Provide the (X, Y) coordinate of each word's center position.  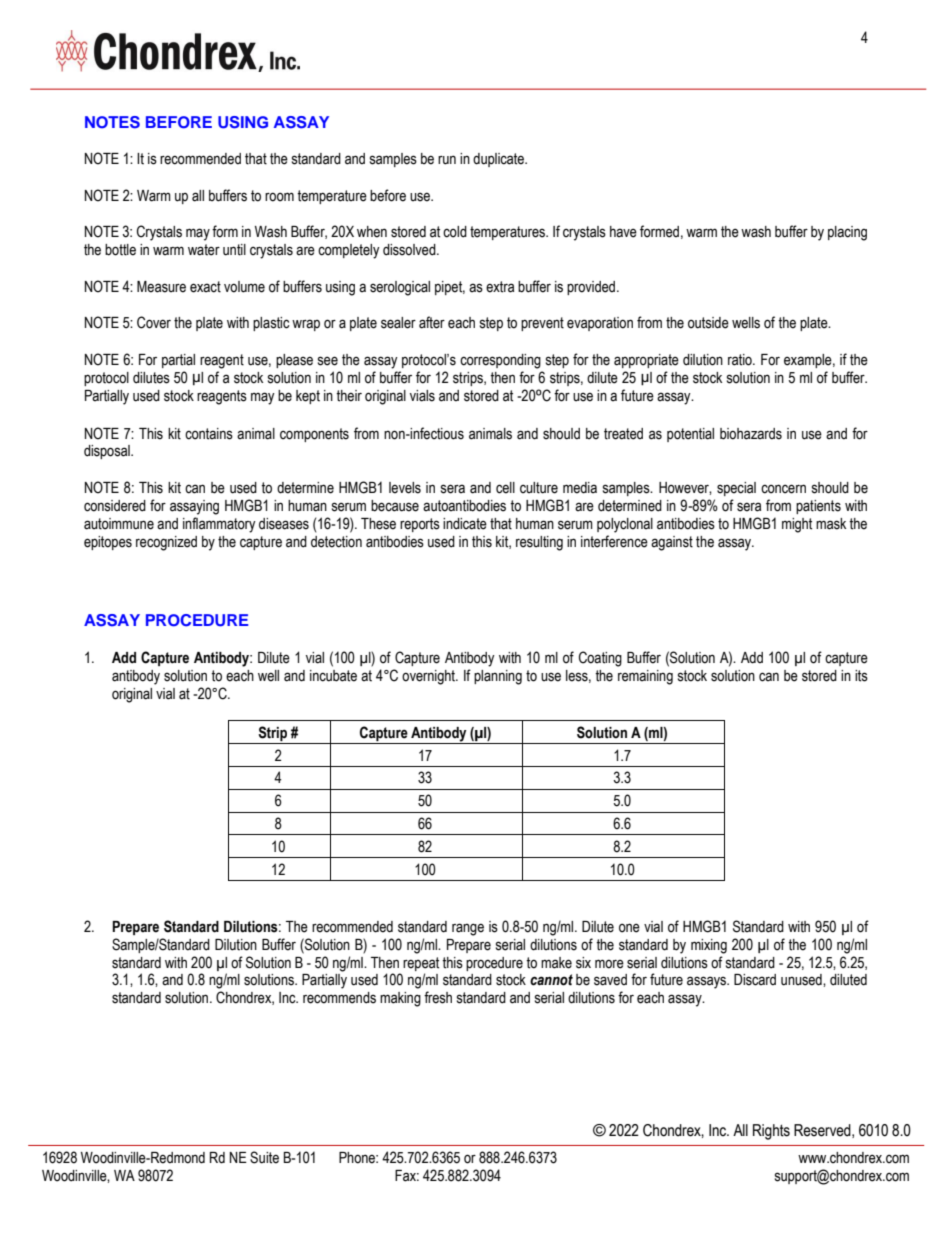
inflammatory (219, 525)
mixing (709, 946)
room (279, 197)
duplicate (499, 160)
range (468, 929)
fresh (438, 997)
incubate (333, 676)
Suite (264, 1157)
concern (783, 489)
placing (847, 233)
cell (505, 488)
